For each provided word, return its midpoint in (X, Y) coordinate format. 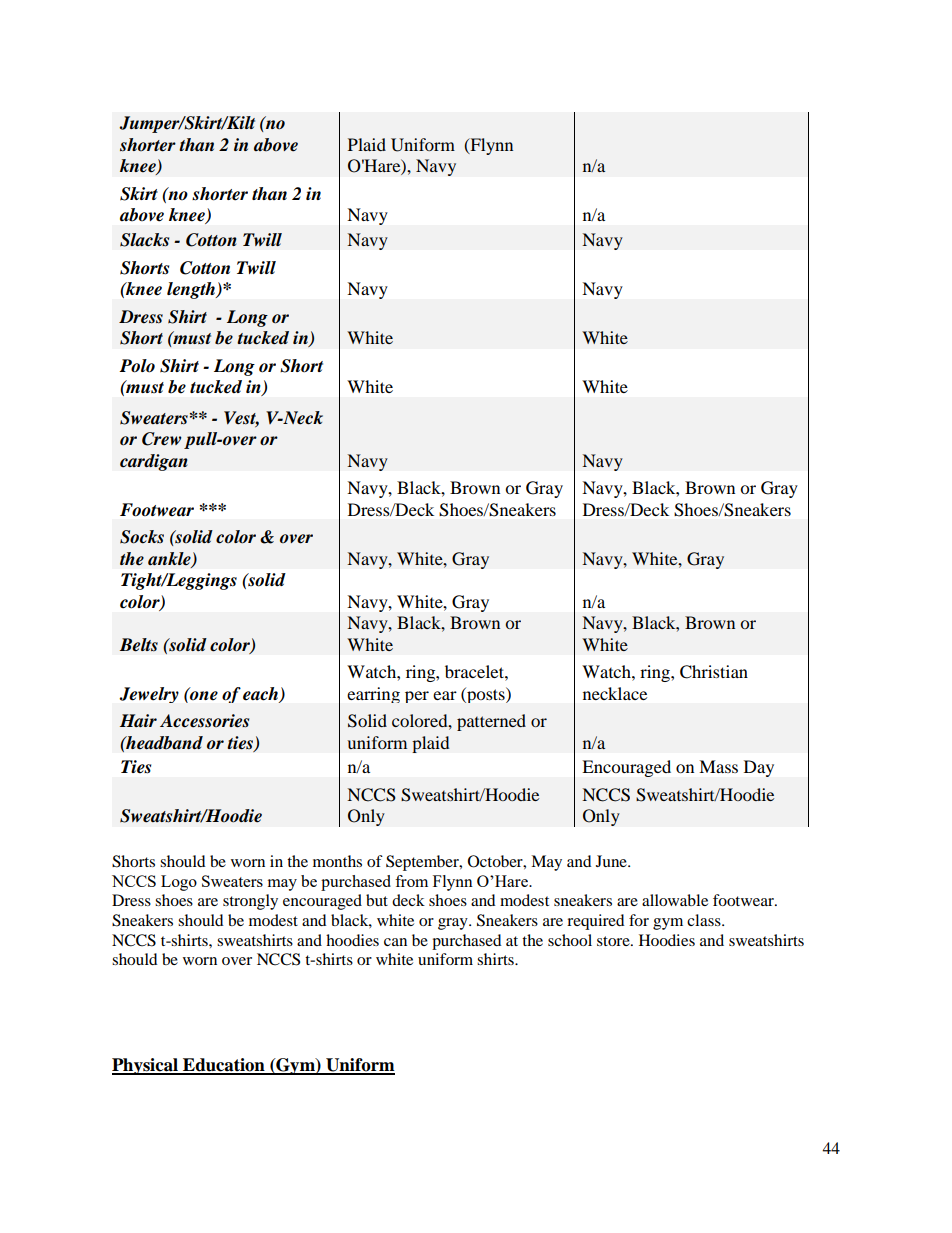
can (395, 942)
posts (486, 695)
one (203, 695)
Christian (714, 672)
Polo (137, 366)
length (192, 290)
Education (224, 1066)
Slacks (144, 240)
